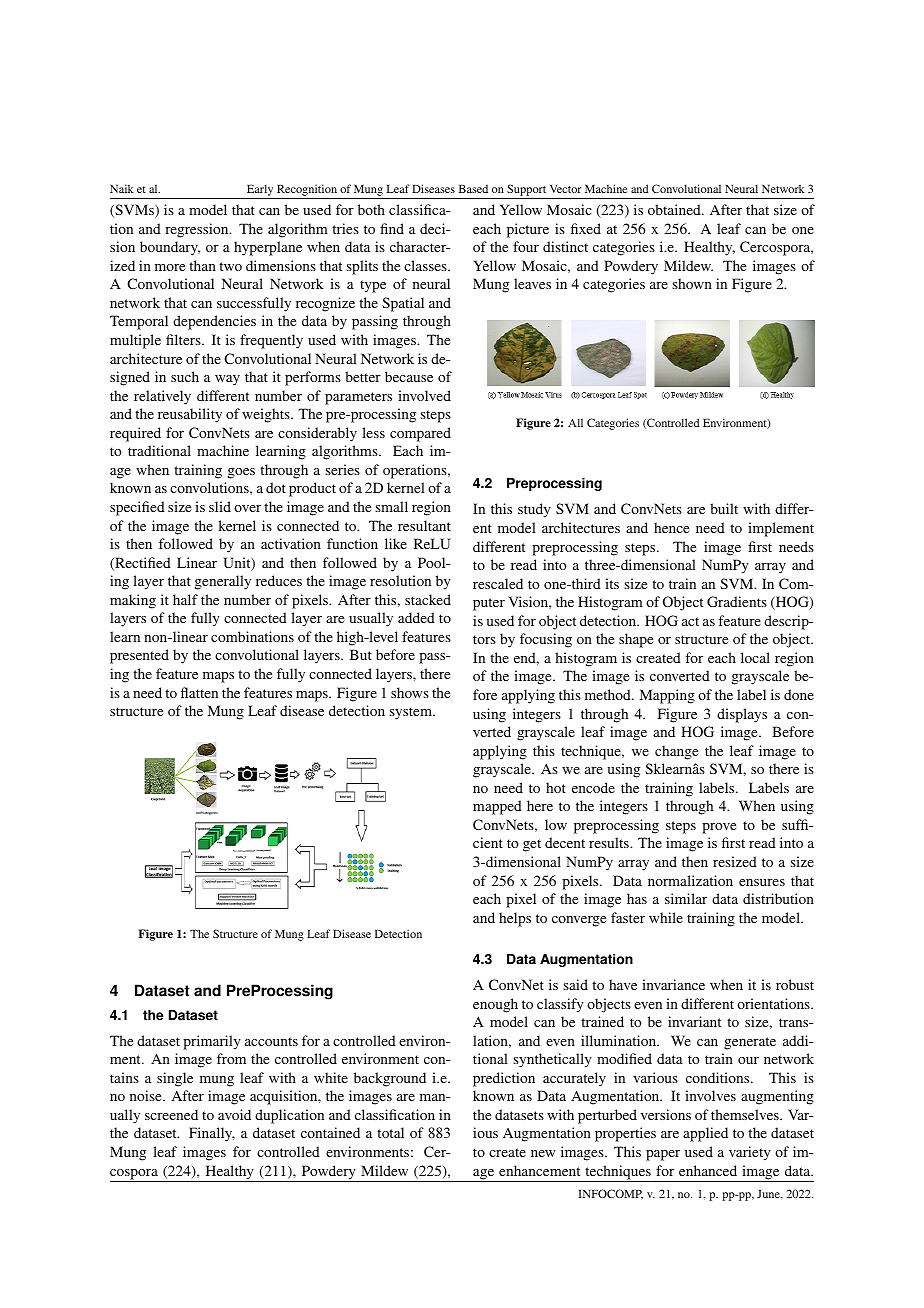 The height and width of the document is (1308, 924). What do you see at coordinates (676, 752) in the document?
I see `change` at bounding box center [676, 752].
